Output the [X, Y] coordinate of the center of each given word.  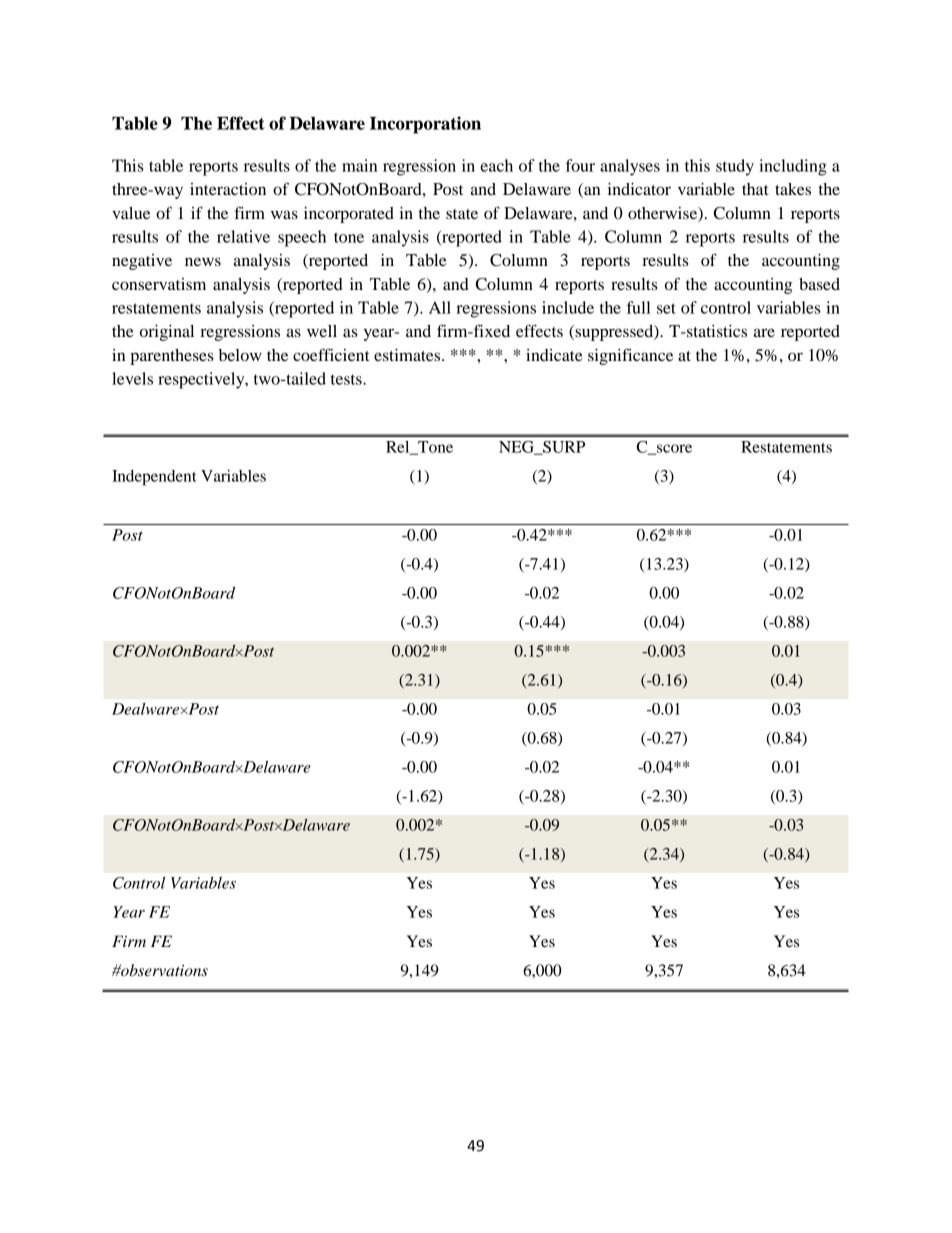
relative [243, 236]
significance [630, 356]
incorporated [349, 215]
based [819, 284]
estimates [408, 355]
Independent [154, 478]
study [735, 167]
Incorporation [425, 125]
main [359, 165]
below [240, 355]
